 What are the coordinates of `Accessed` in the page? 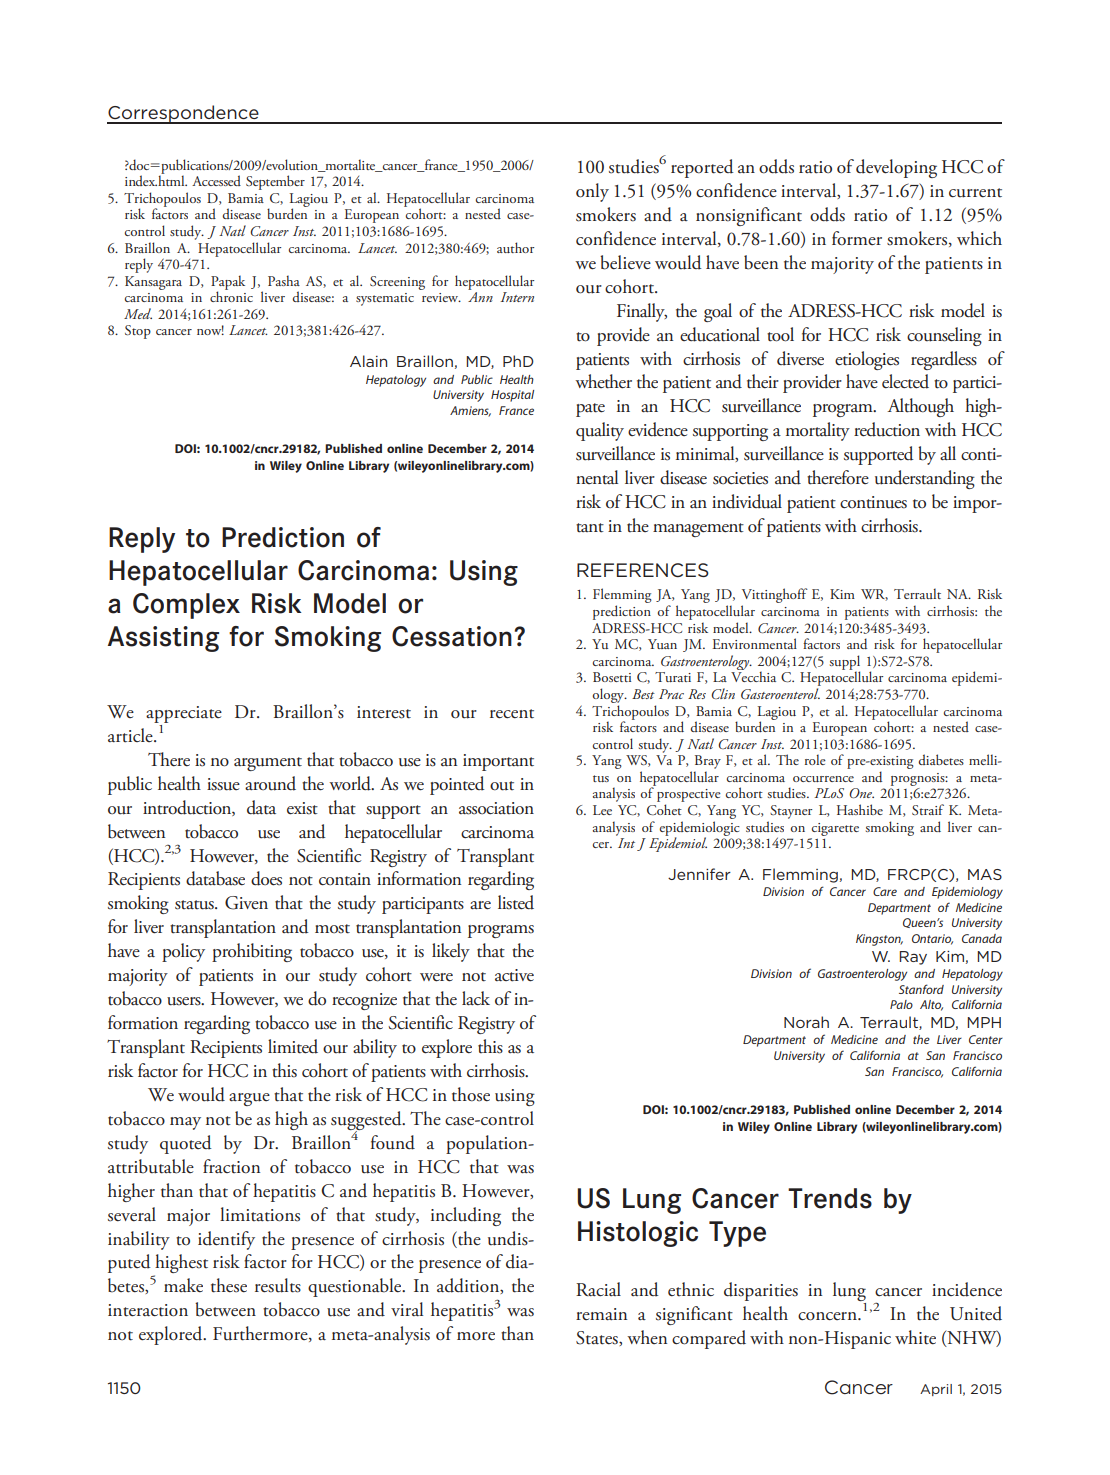 It's located at (216, 180).
